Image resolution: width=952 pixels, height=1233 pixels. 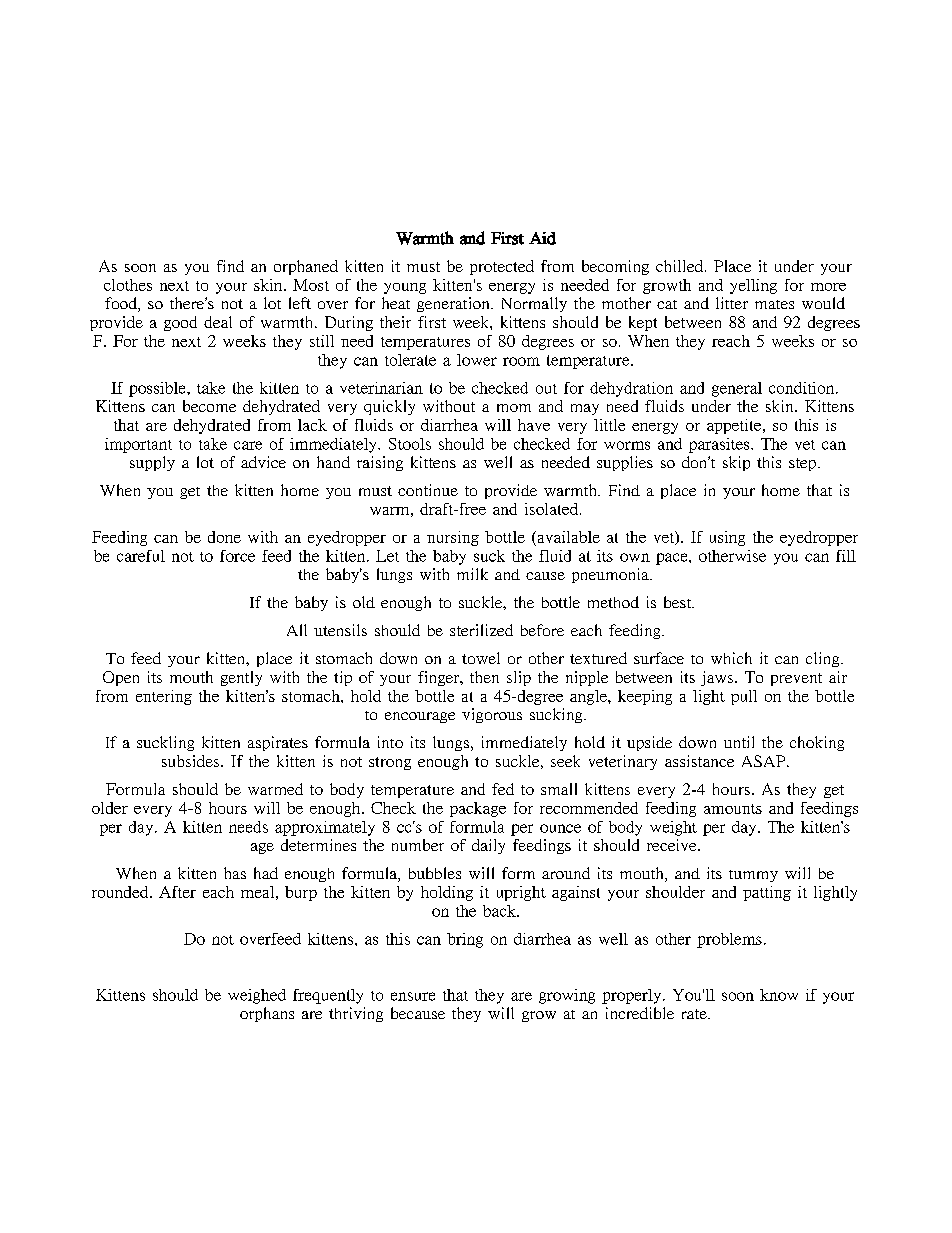 What do you see at coordinates (428, 490) in the image?
I see `continue` at bounding box center [428, 490].
